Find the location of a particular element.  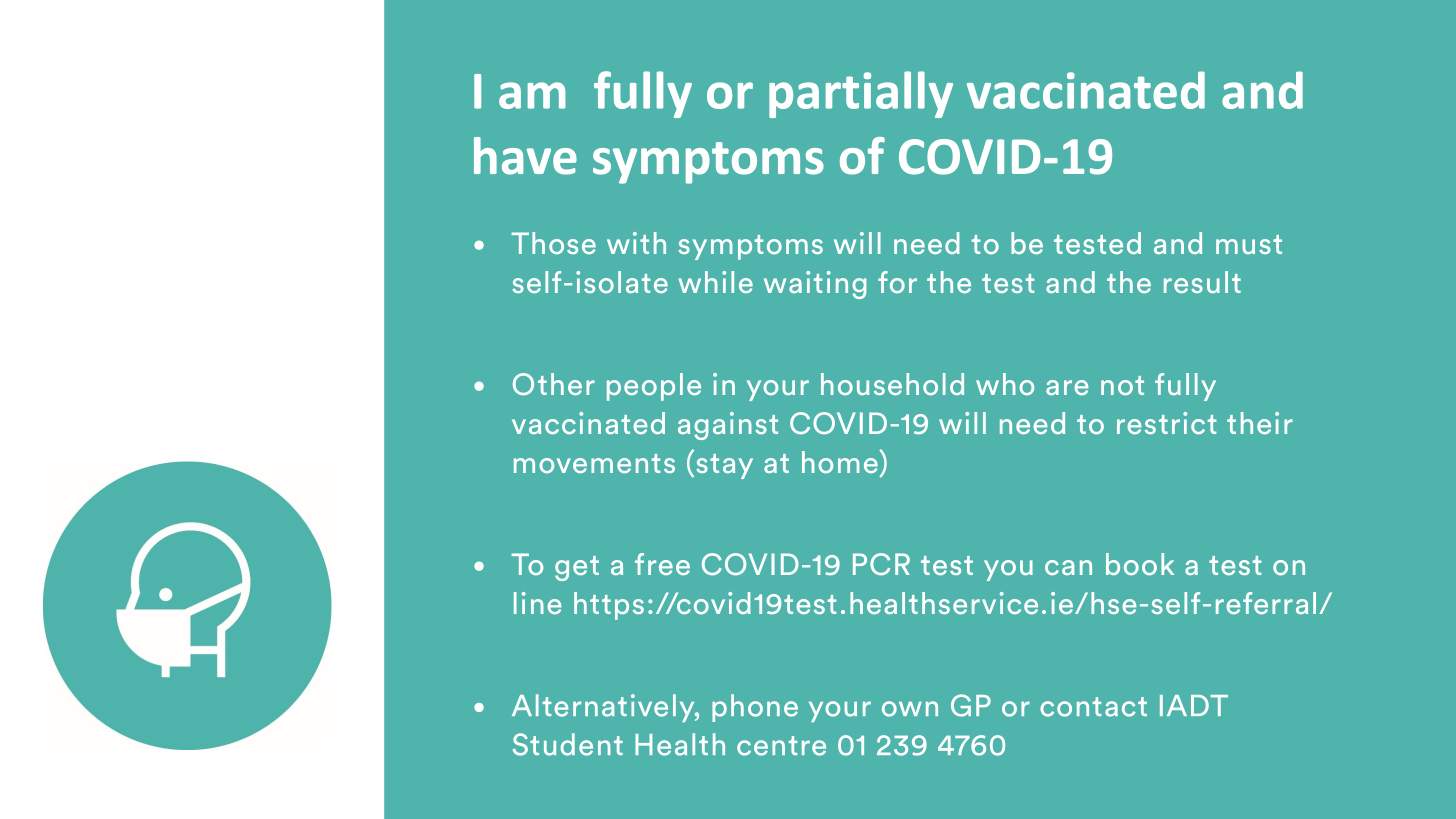

result is located at coordinates (1202, 282).
